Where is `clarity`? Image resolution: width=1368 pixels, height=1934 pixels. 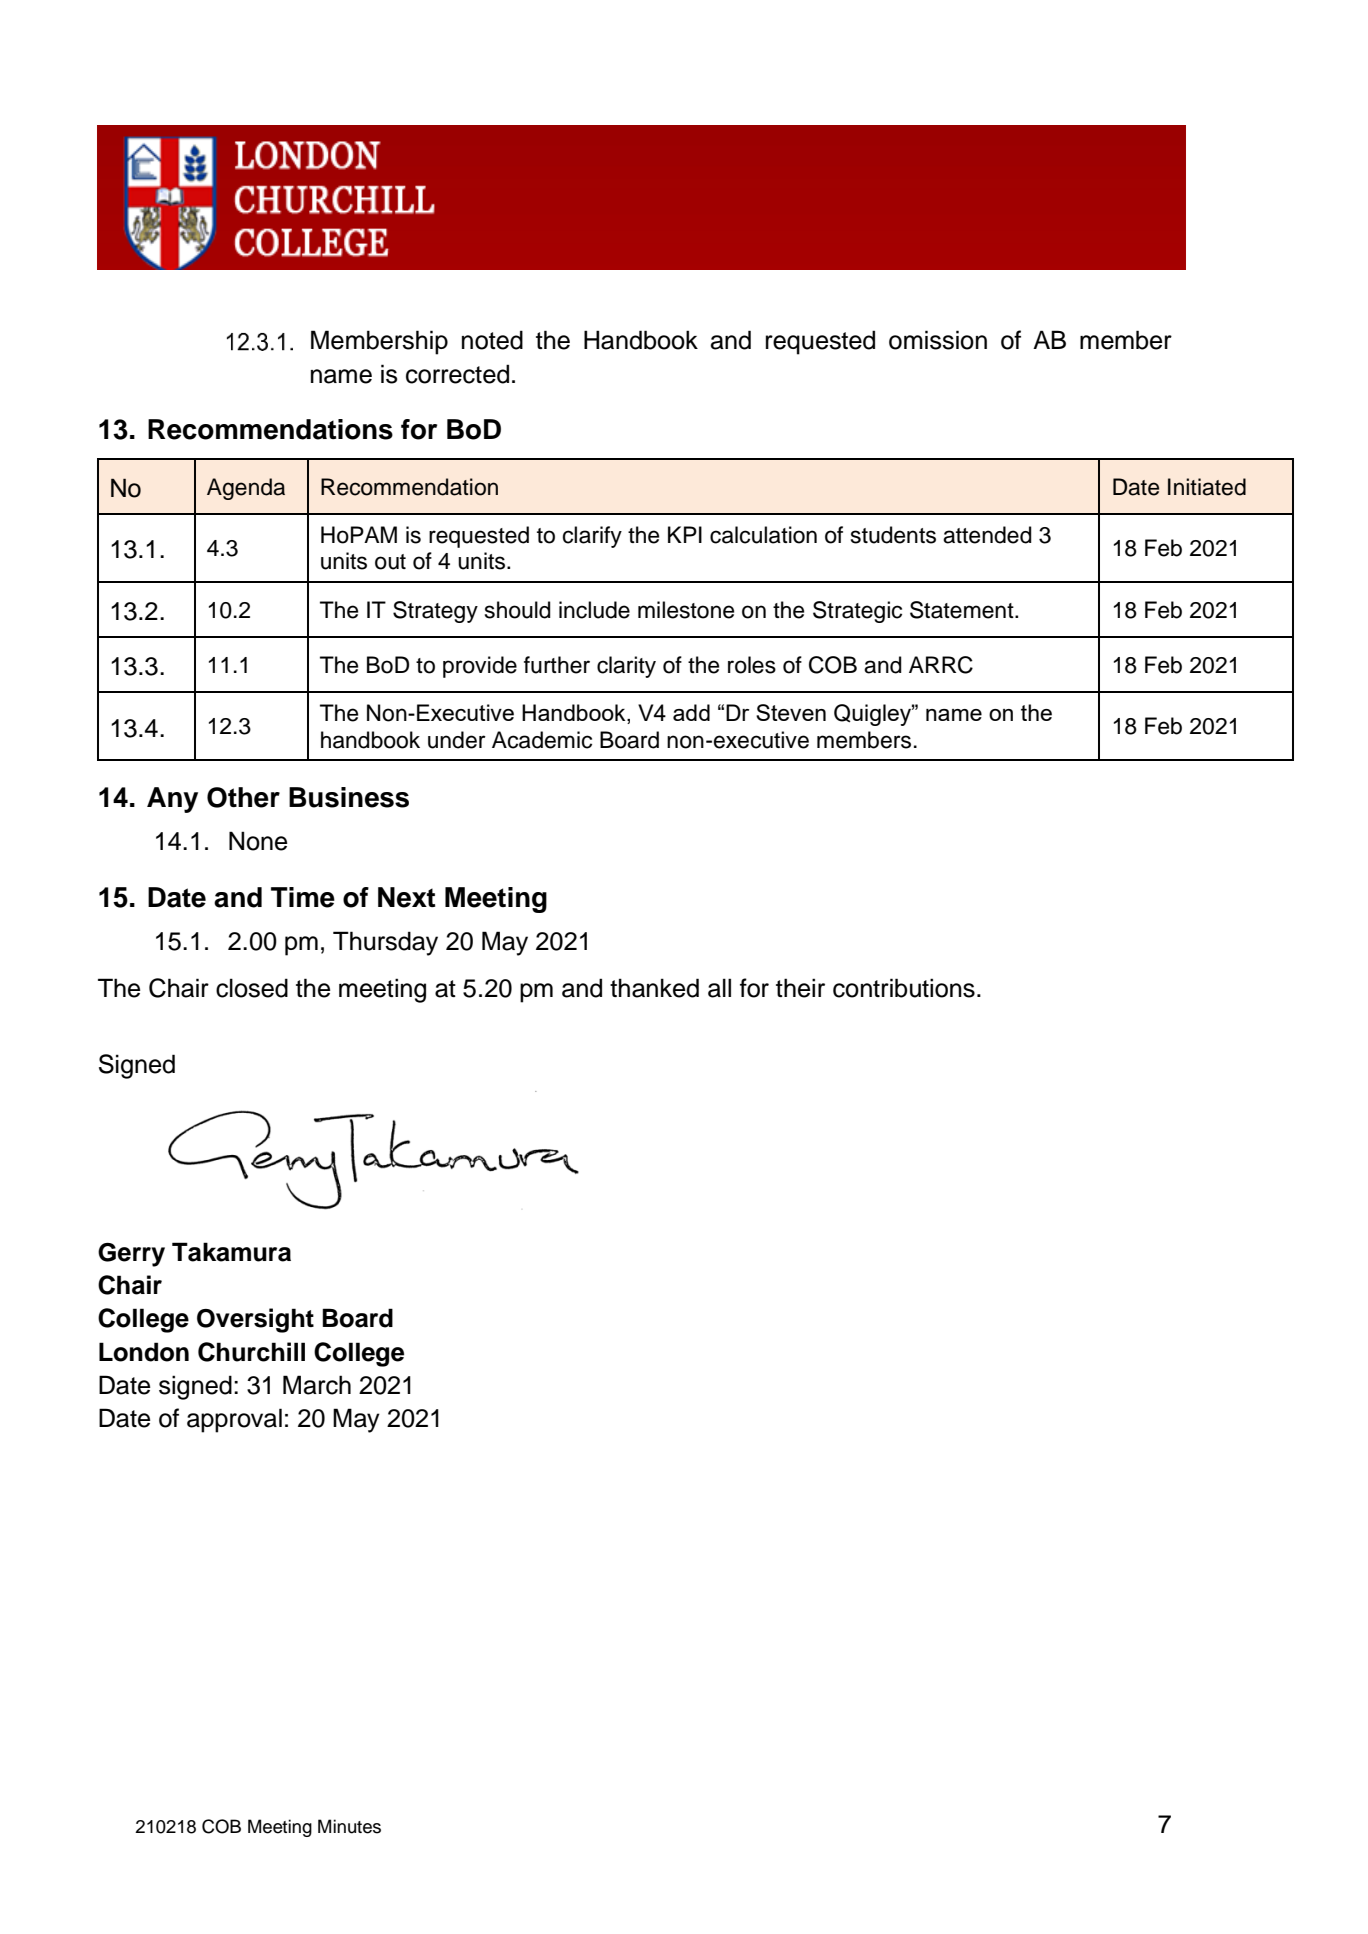
clarity is located at coordinates (626, 667).
